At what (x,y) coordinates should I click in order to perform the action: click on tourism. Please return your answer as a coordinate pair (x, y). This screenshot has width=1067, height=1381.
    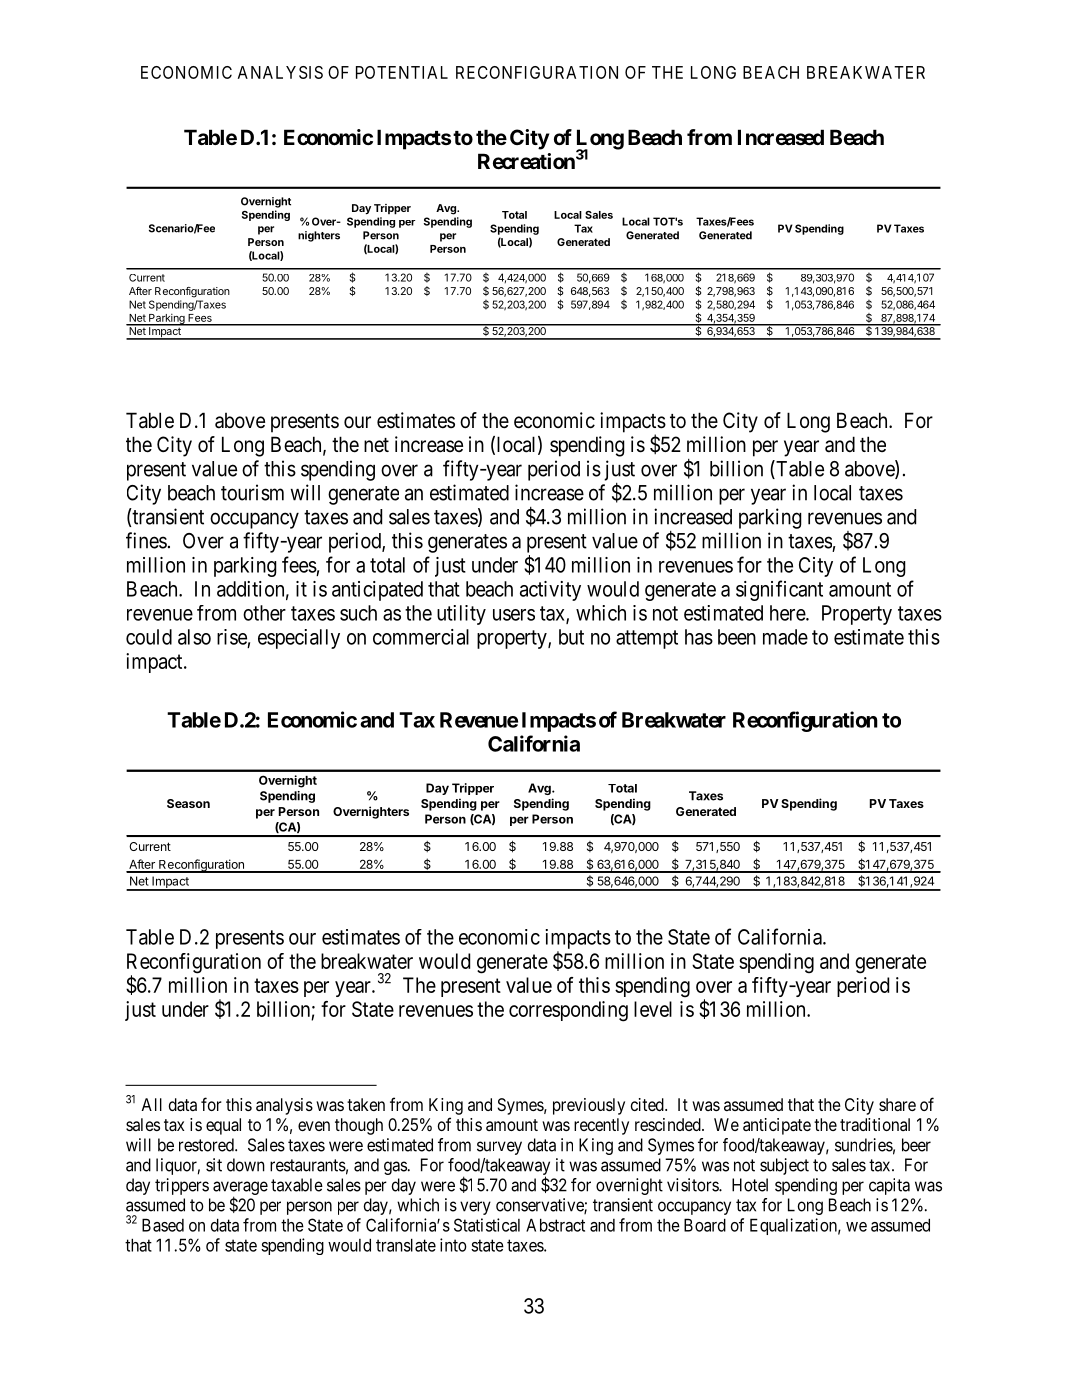
    Looking at the image, I should click on (252, 492).
